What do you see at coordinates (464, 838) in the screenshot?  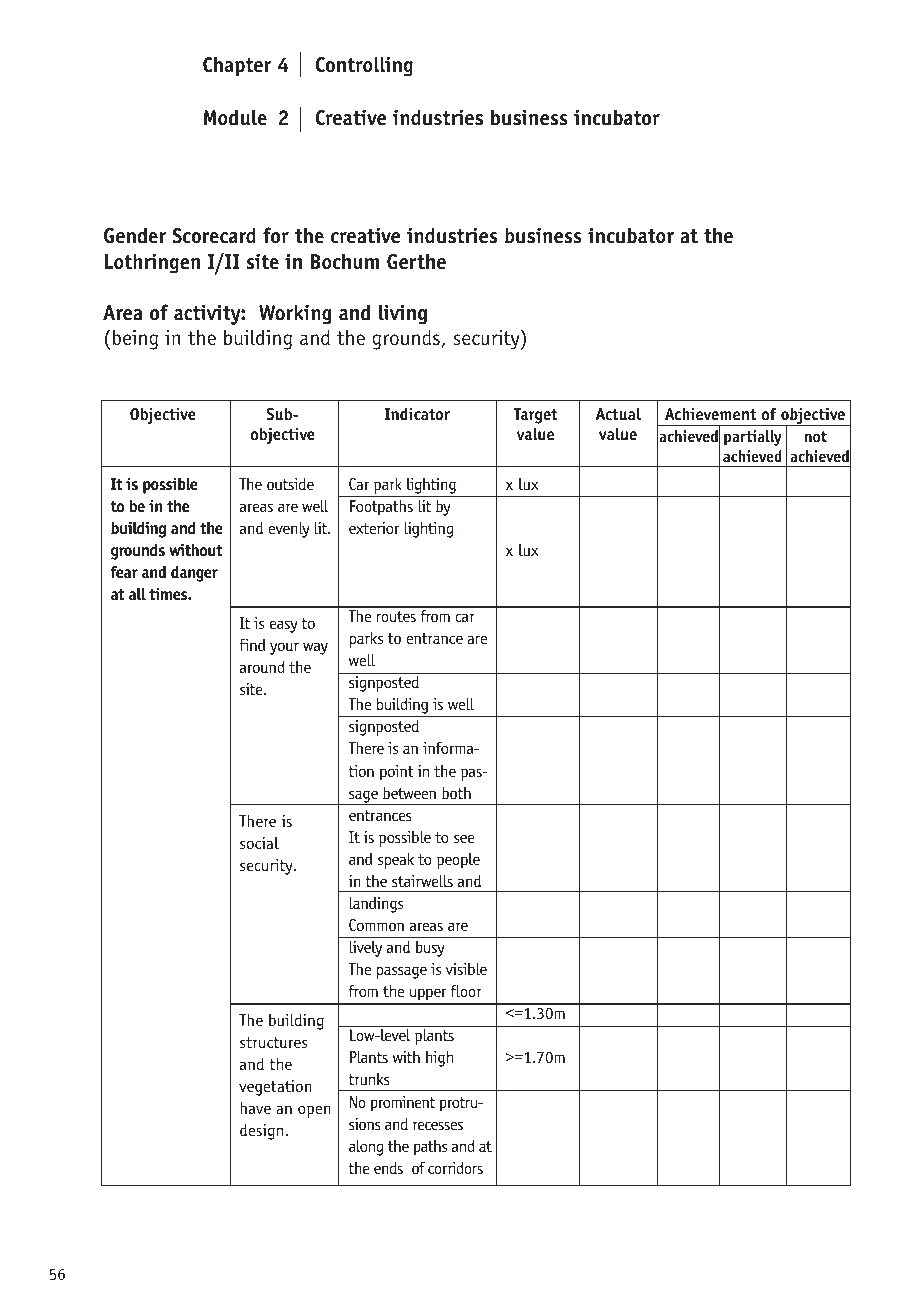 I see `see` at bounding box center [464, 838].
